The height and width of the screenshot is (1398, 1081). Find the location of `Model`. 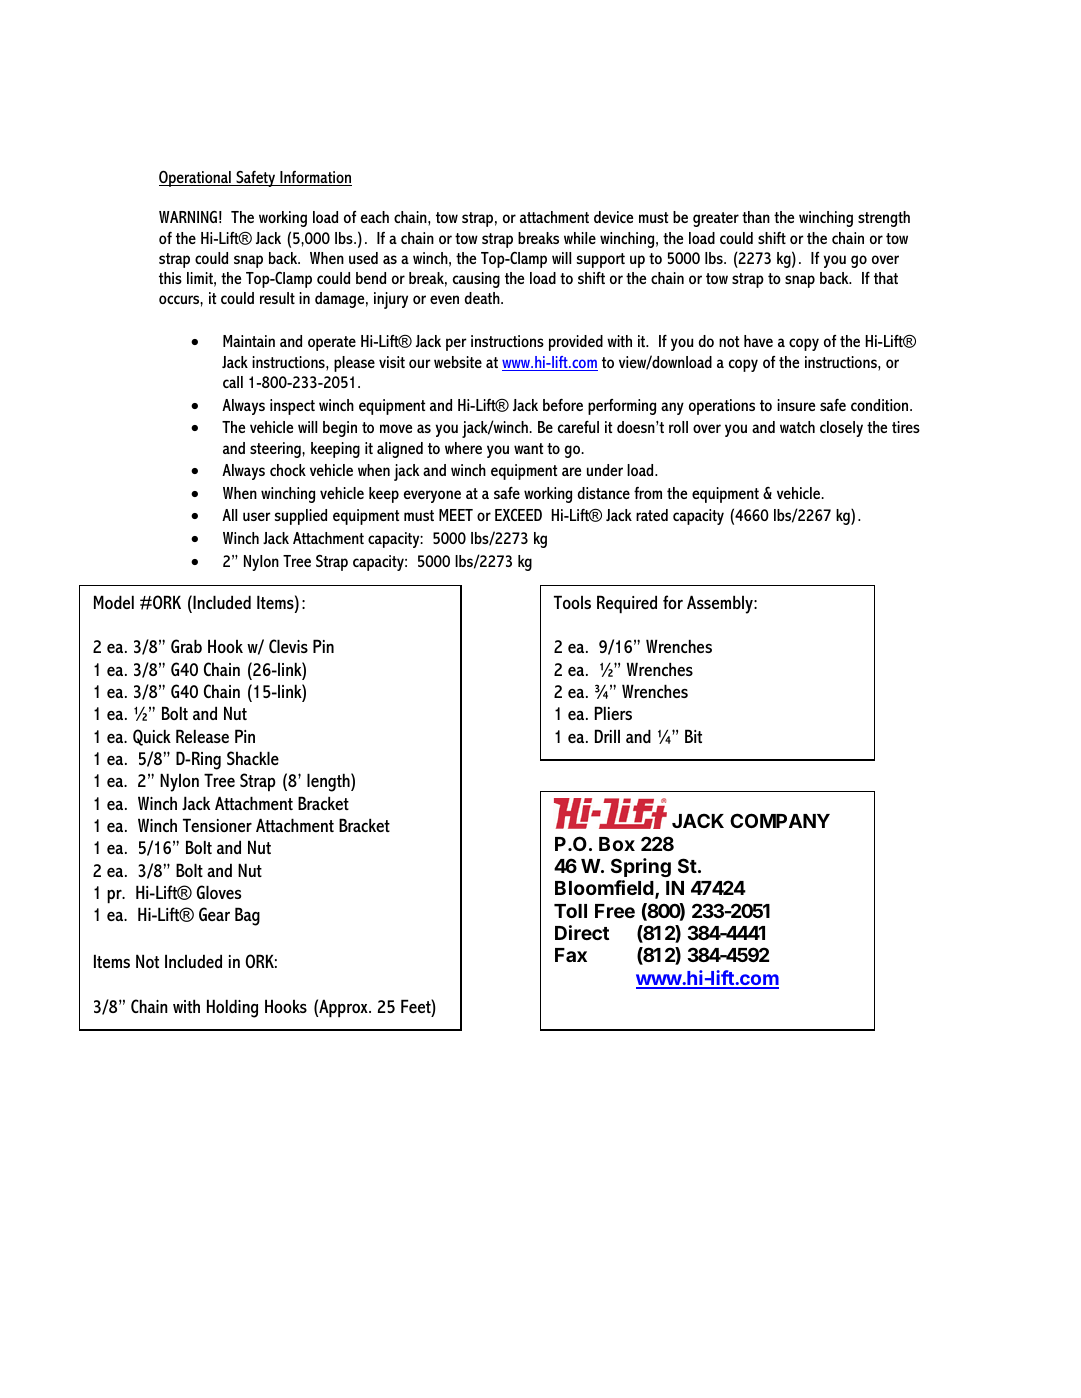

Model is located at coordinates (114, 602).
